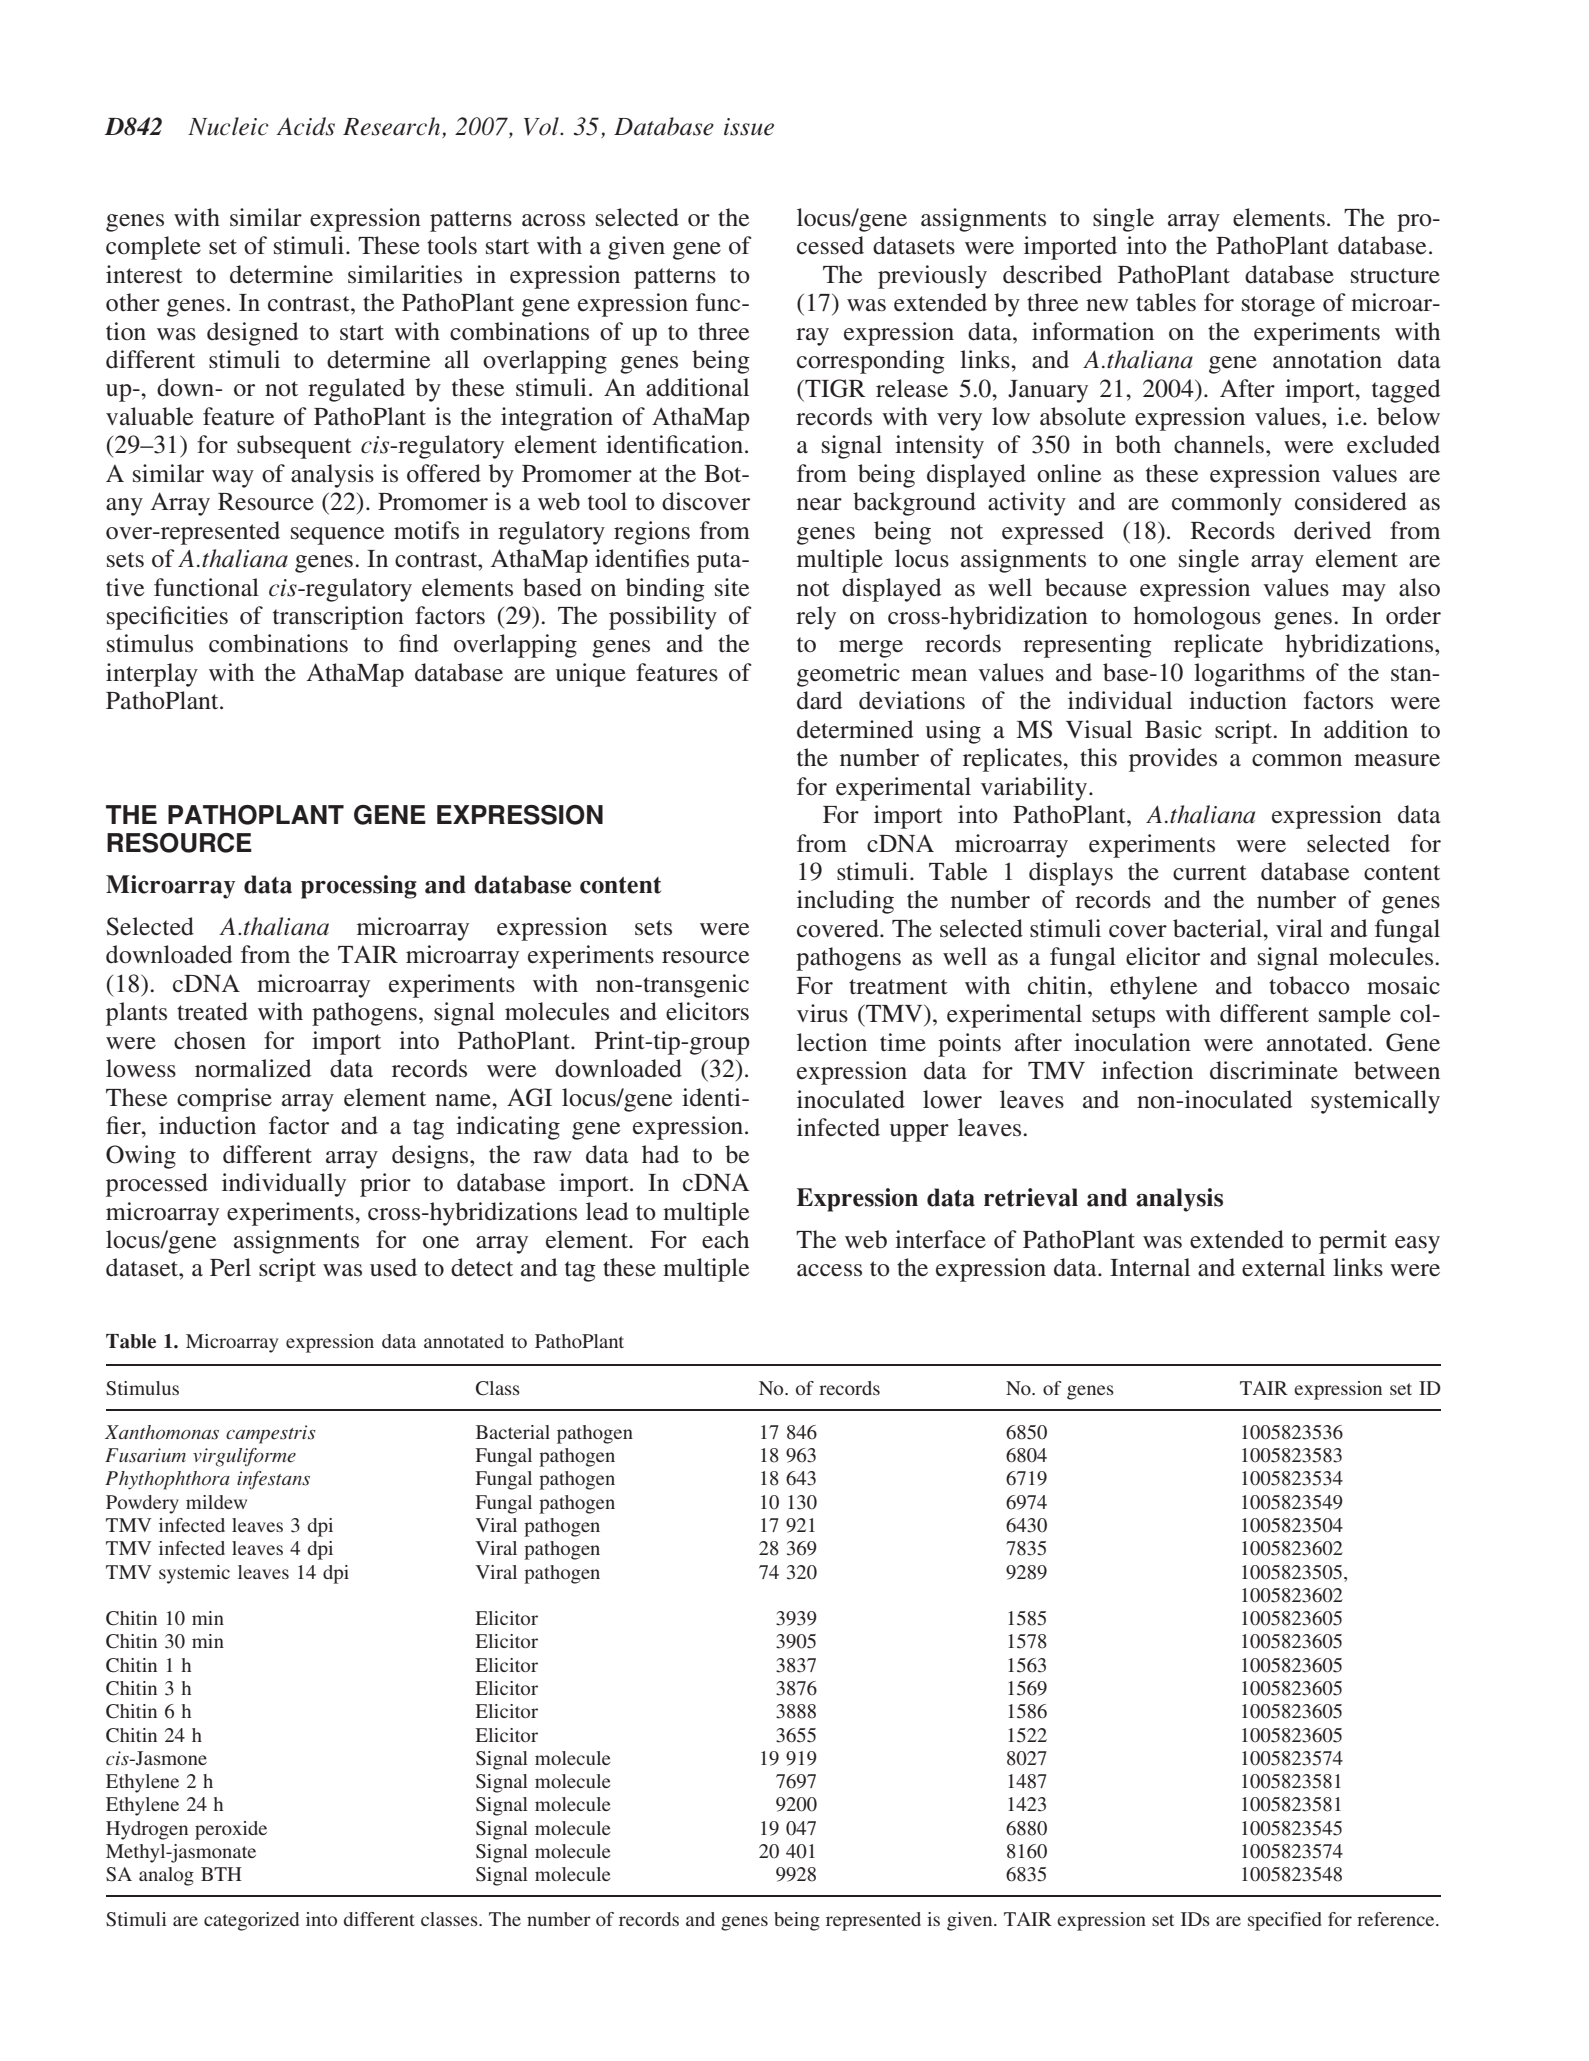 The image size is (1589, 2061). I want to click on Acids, so click(305, 126).
